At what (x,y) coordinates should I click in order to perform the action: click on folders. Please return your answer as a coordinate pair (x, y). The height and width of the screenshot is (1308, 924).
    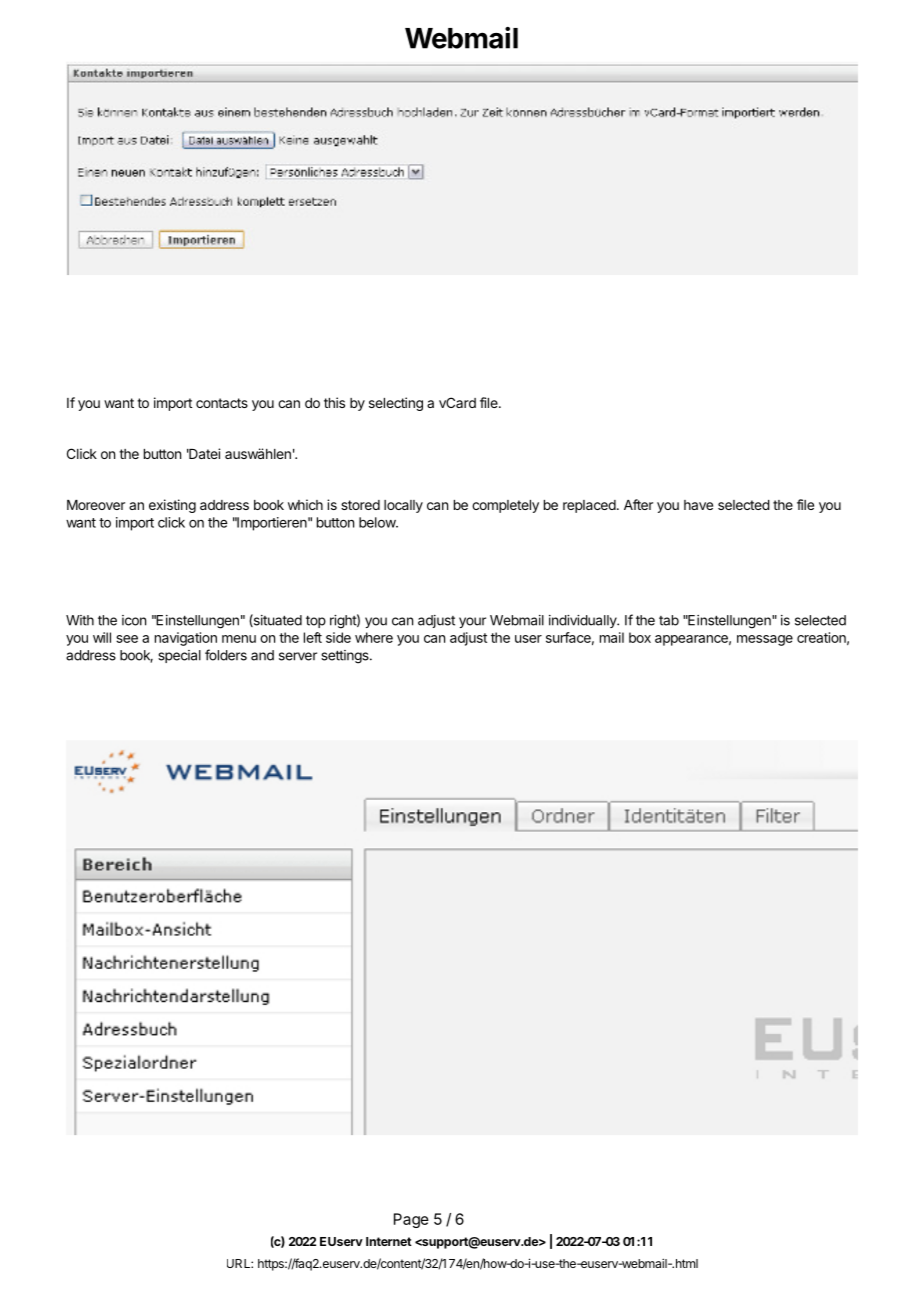
    Looking at the image, I should click on (226, 655).
